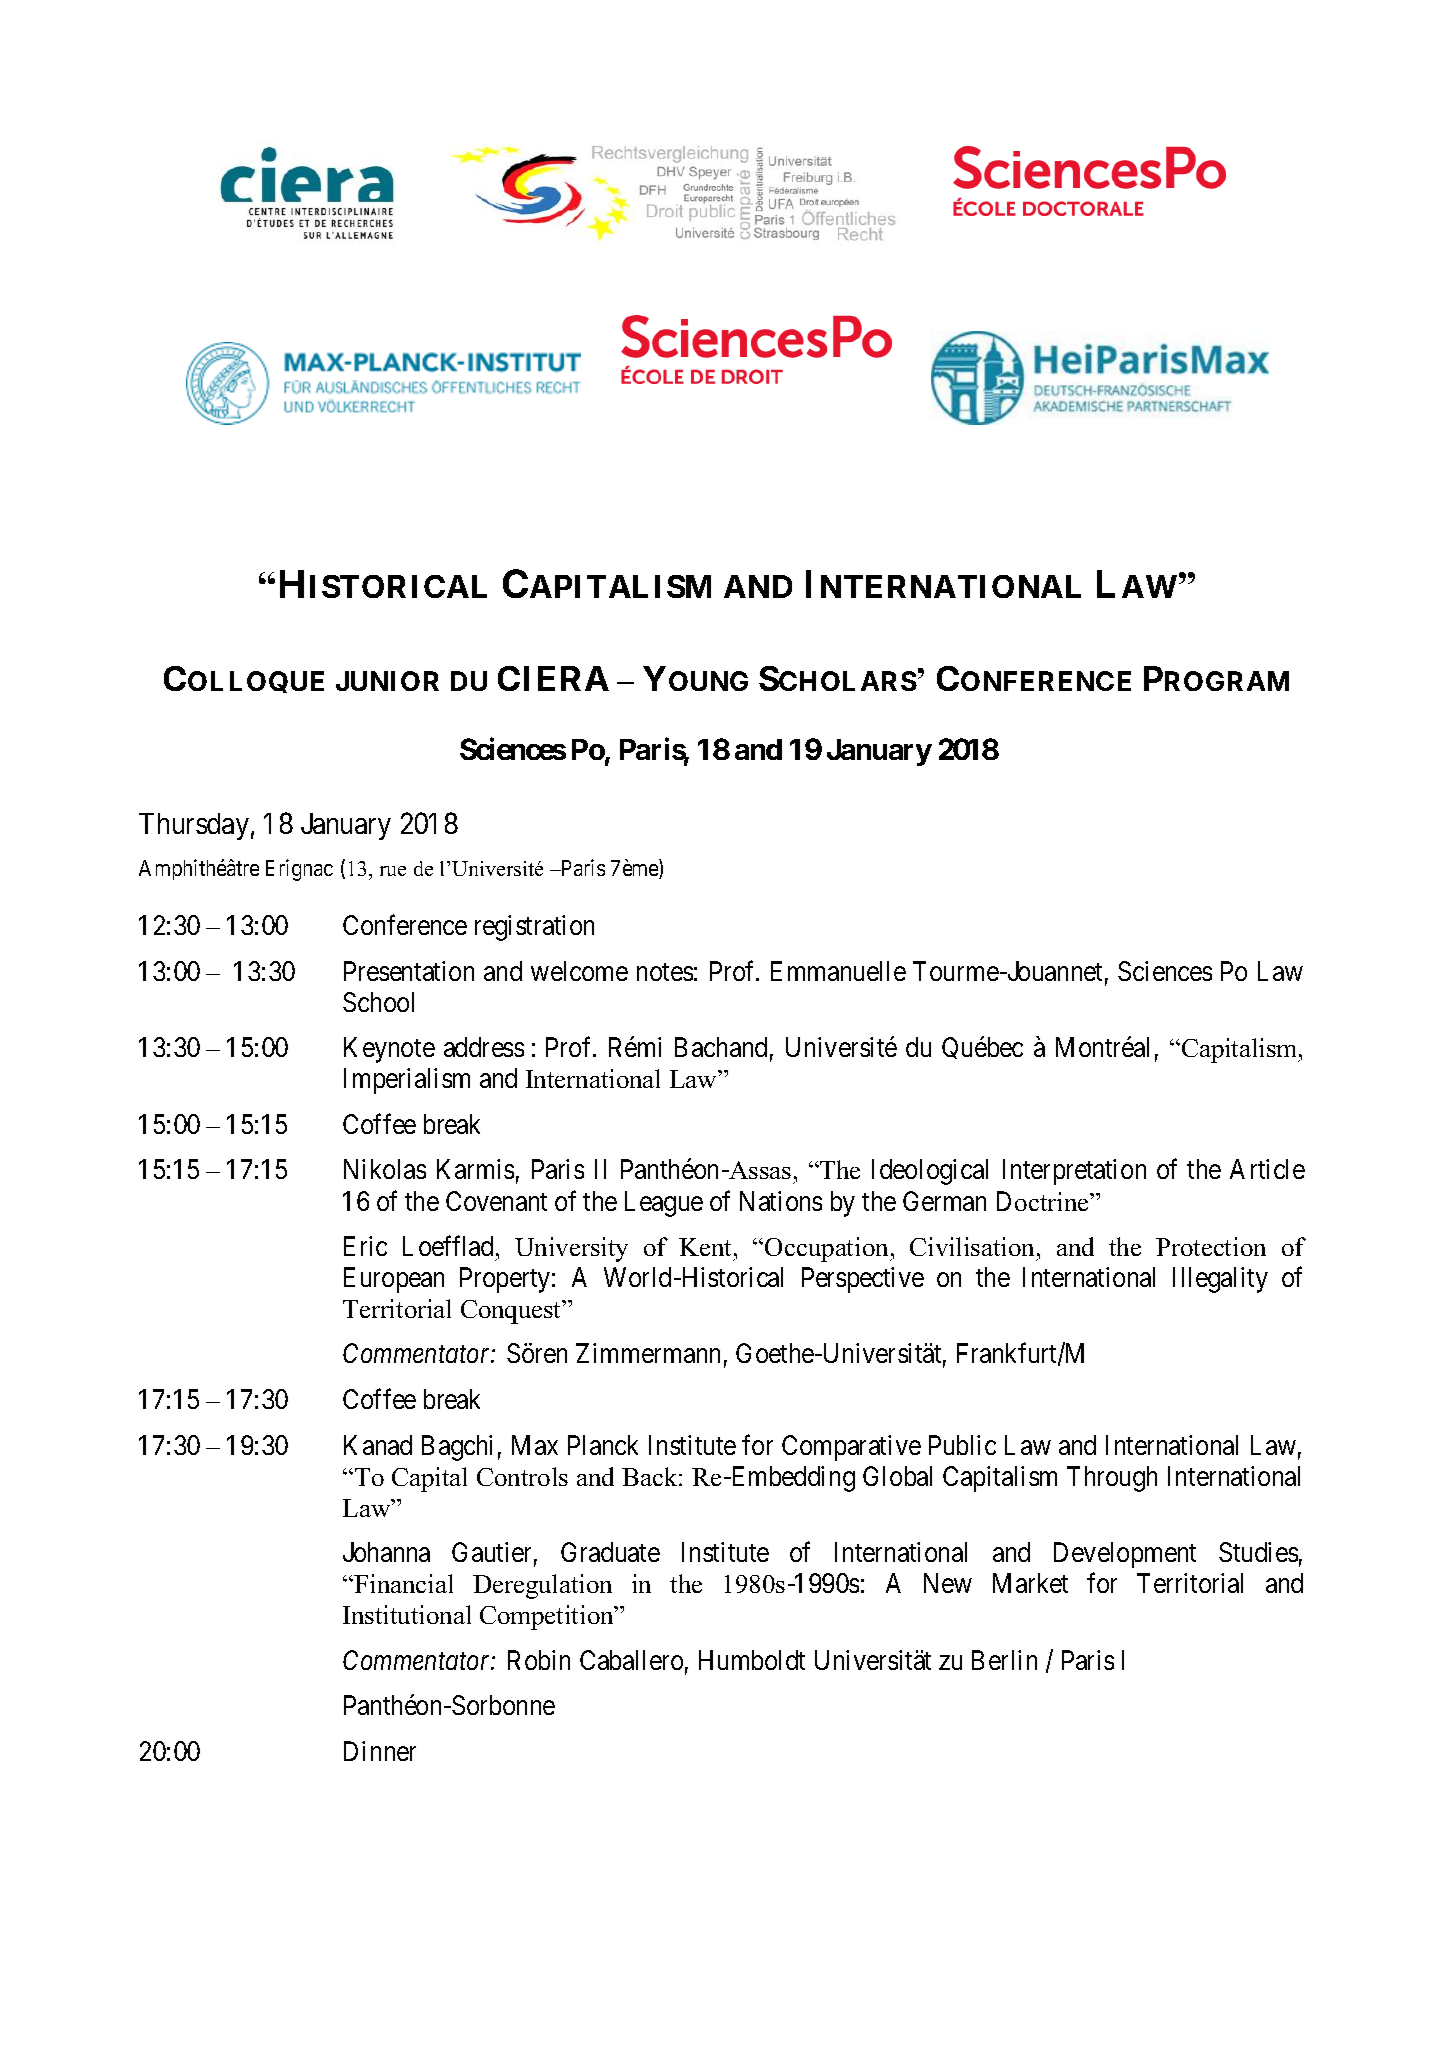 The image size is (1456, 2059). What do you see at coordinates (380, 1751) in the document?
I see `Dinner` at bounding box center [380, 1751].
